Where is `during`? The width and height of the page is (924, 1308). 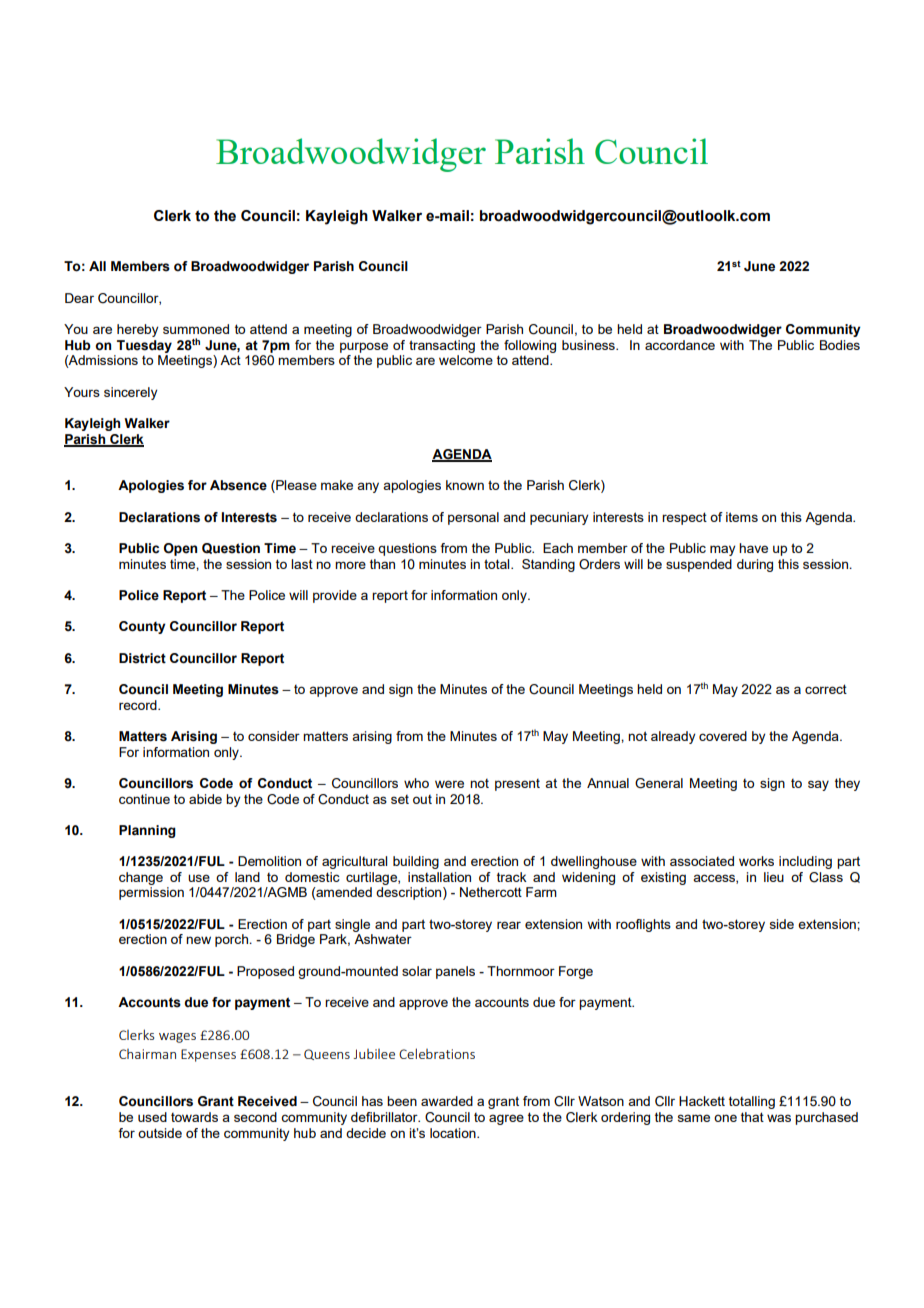 during is located at coordinates (755, 565).
